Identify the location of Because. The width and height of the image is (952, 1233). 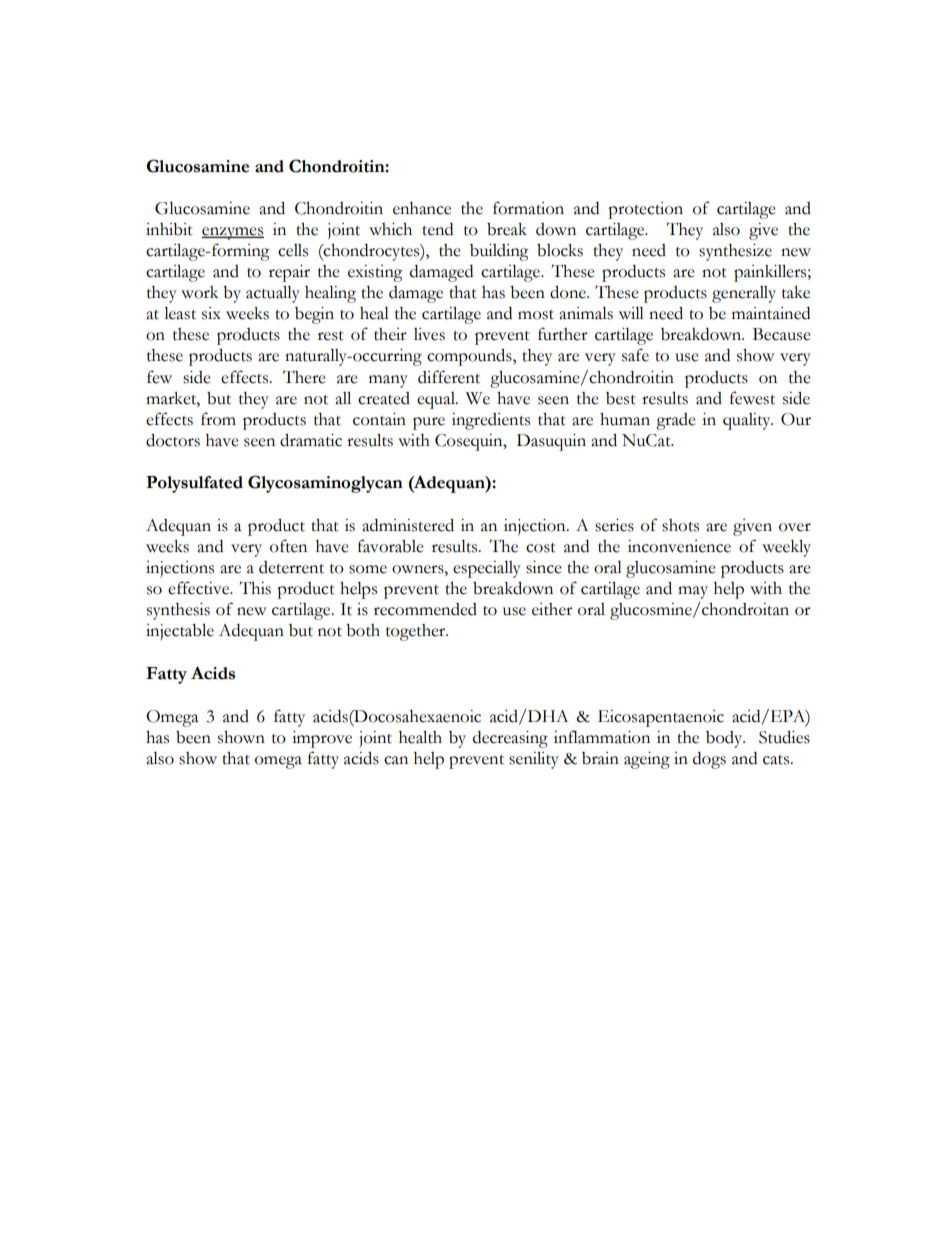
(782, 334).
